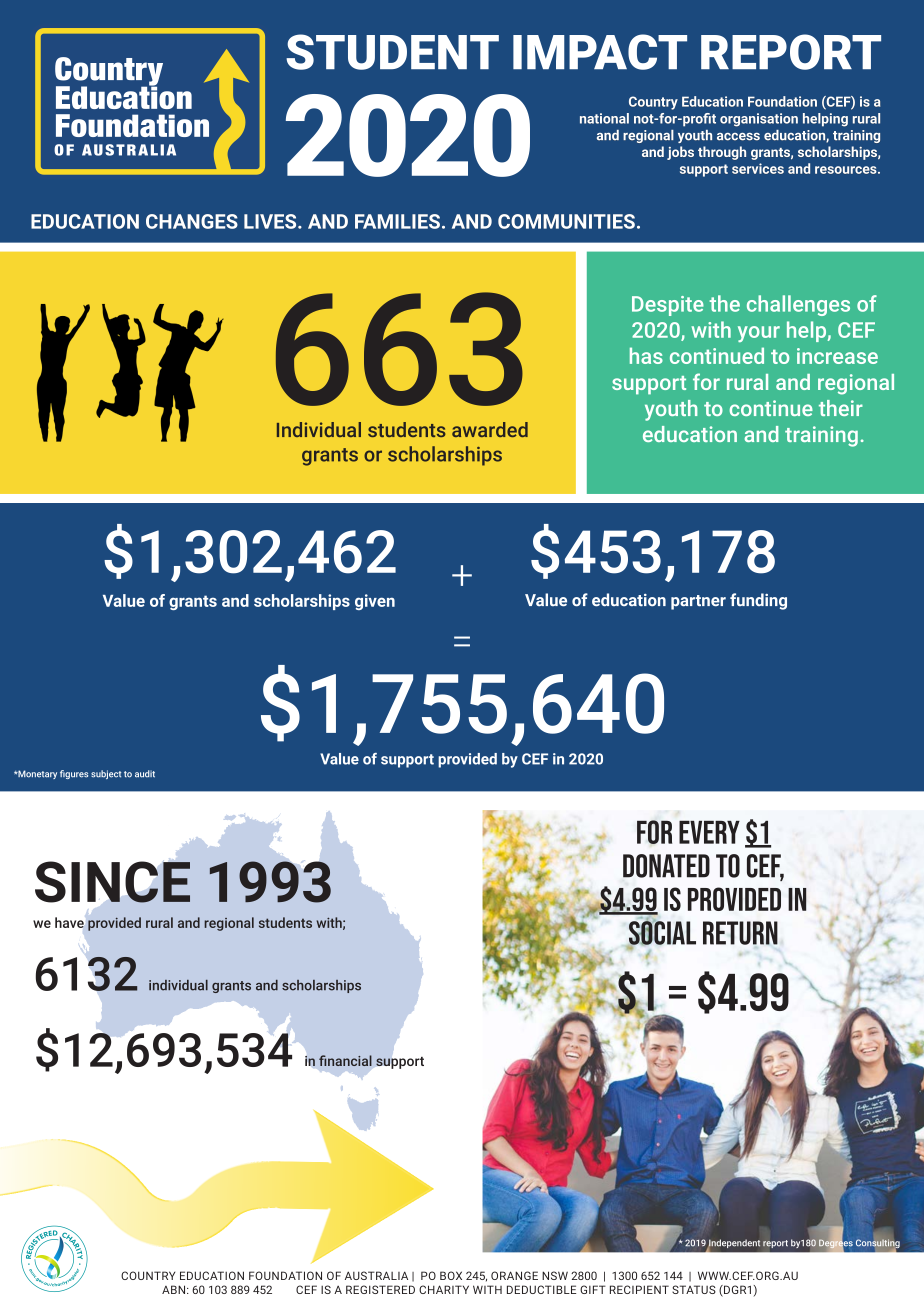 The height and width of the document is (1308, 924). Describe the element at coordinates (113, 882) in the document. I see `SINCE` at that location.
